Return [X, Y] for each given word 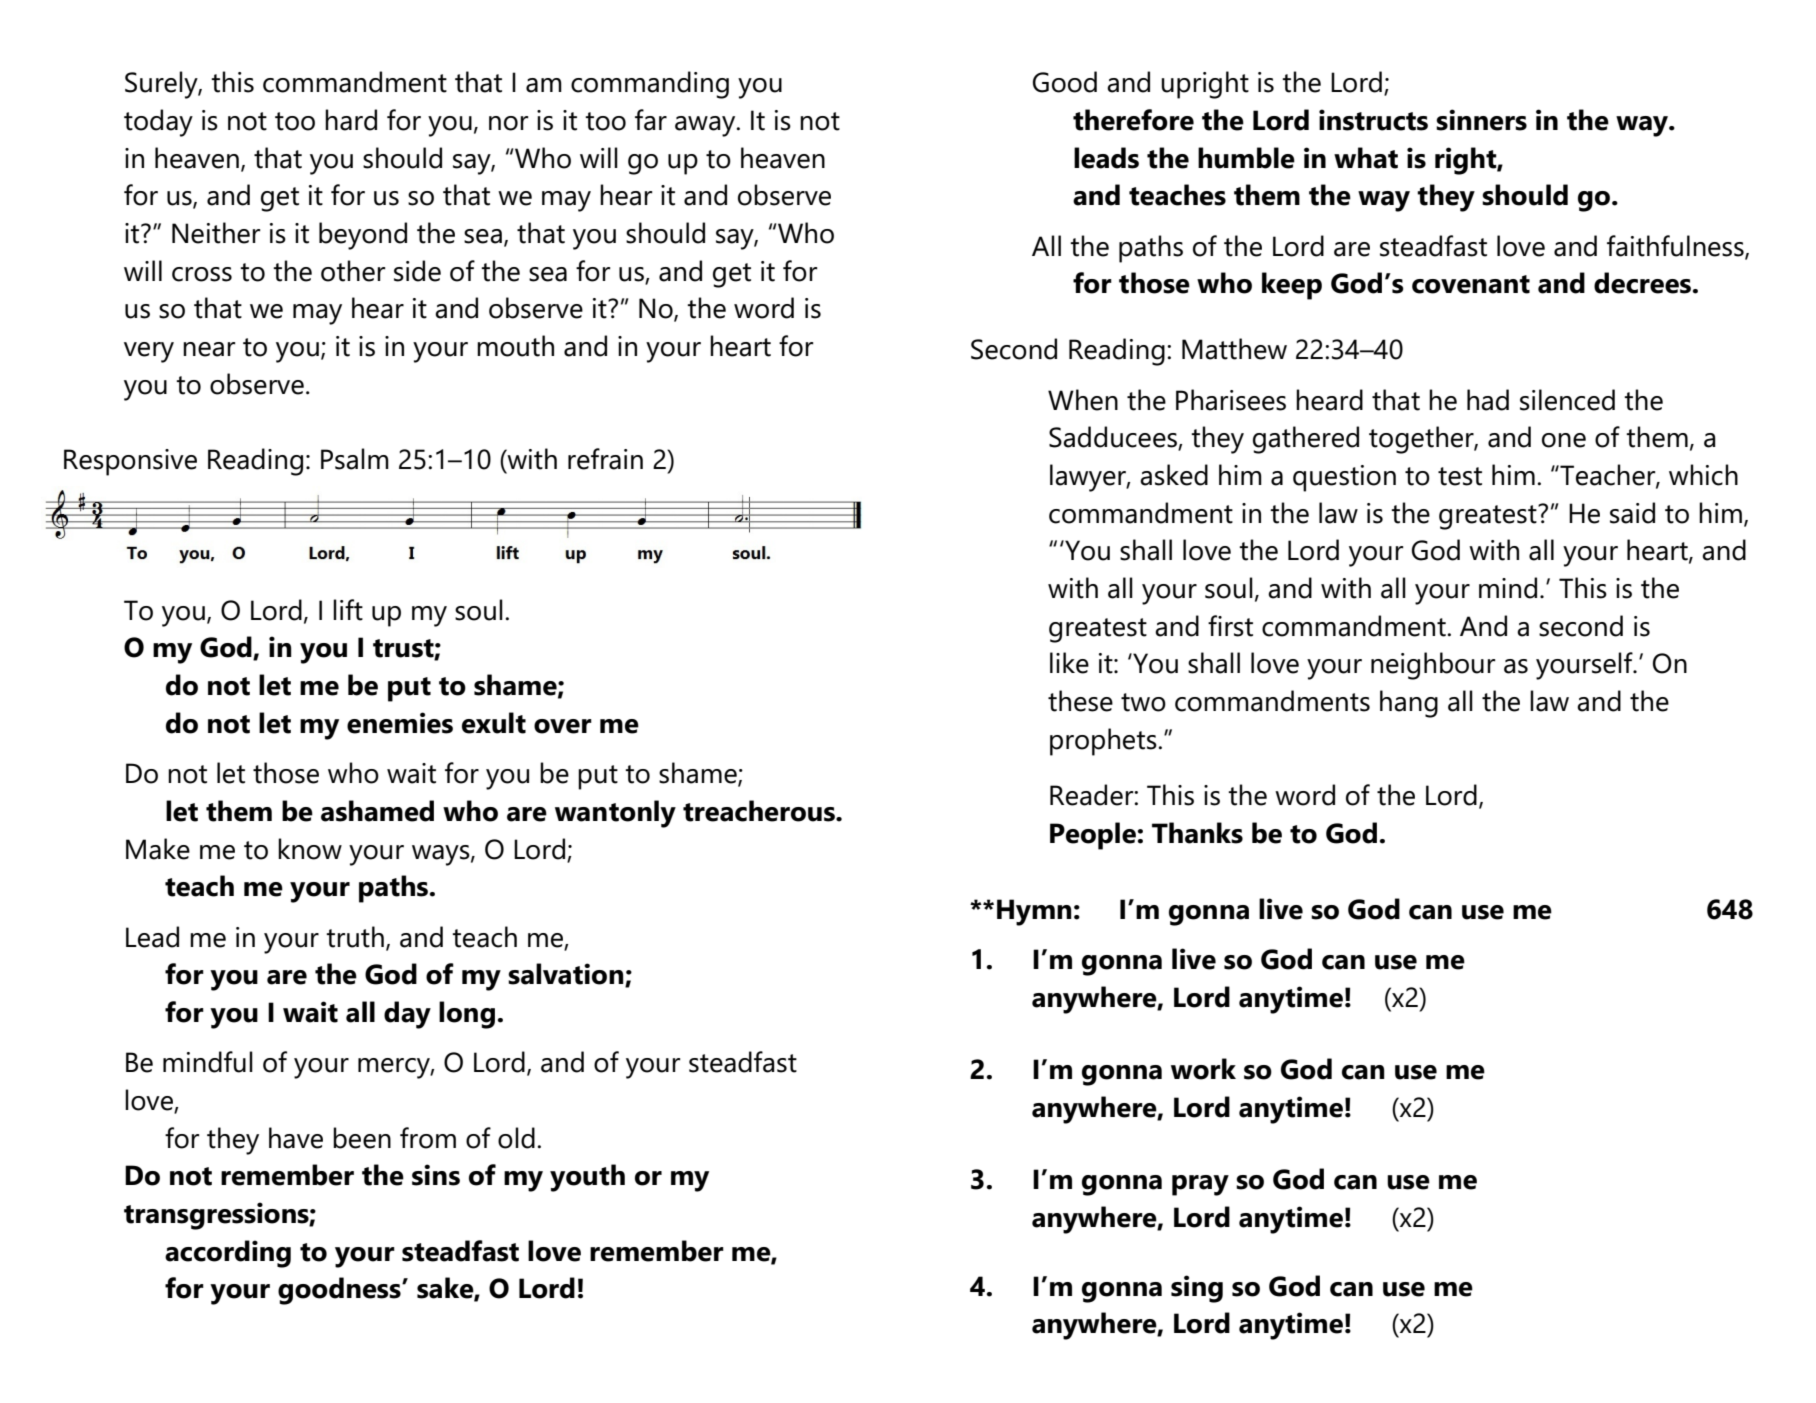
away [706, 126]
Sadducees [1114, 438]
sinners [1481, 120]
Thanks [1197, 833]
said [1632, 513]
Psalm [355, 459]
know [310, 849]
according [228, 1254]
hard [351, 120]
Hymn [1034, 912]
